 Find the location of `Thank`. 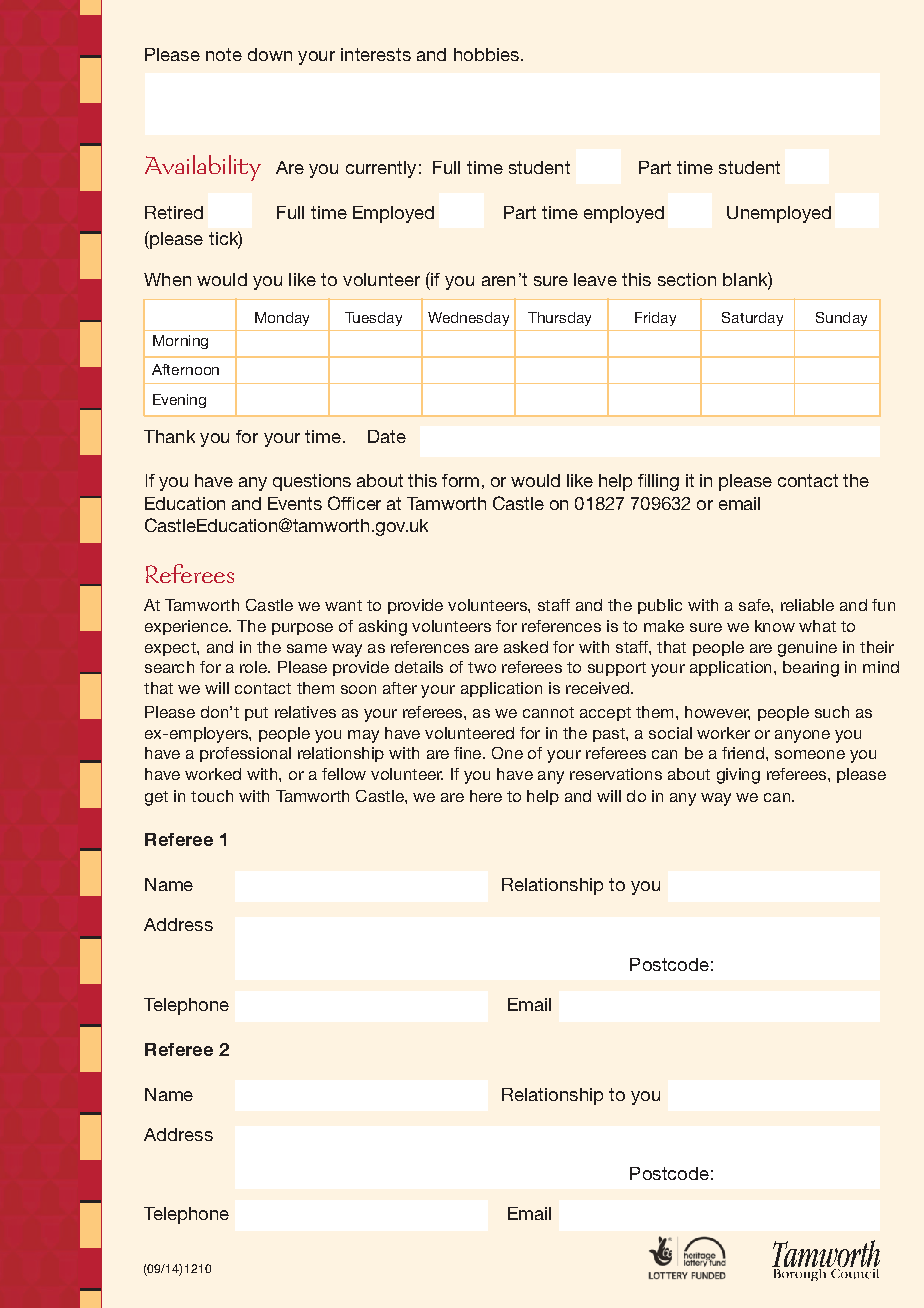

Thank is located at coordinates (169, 436).
